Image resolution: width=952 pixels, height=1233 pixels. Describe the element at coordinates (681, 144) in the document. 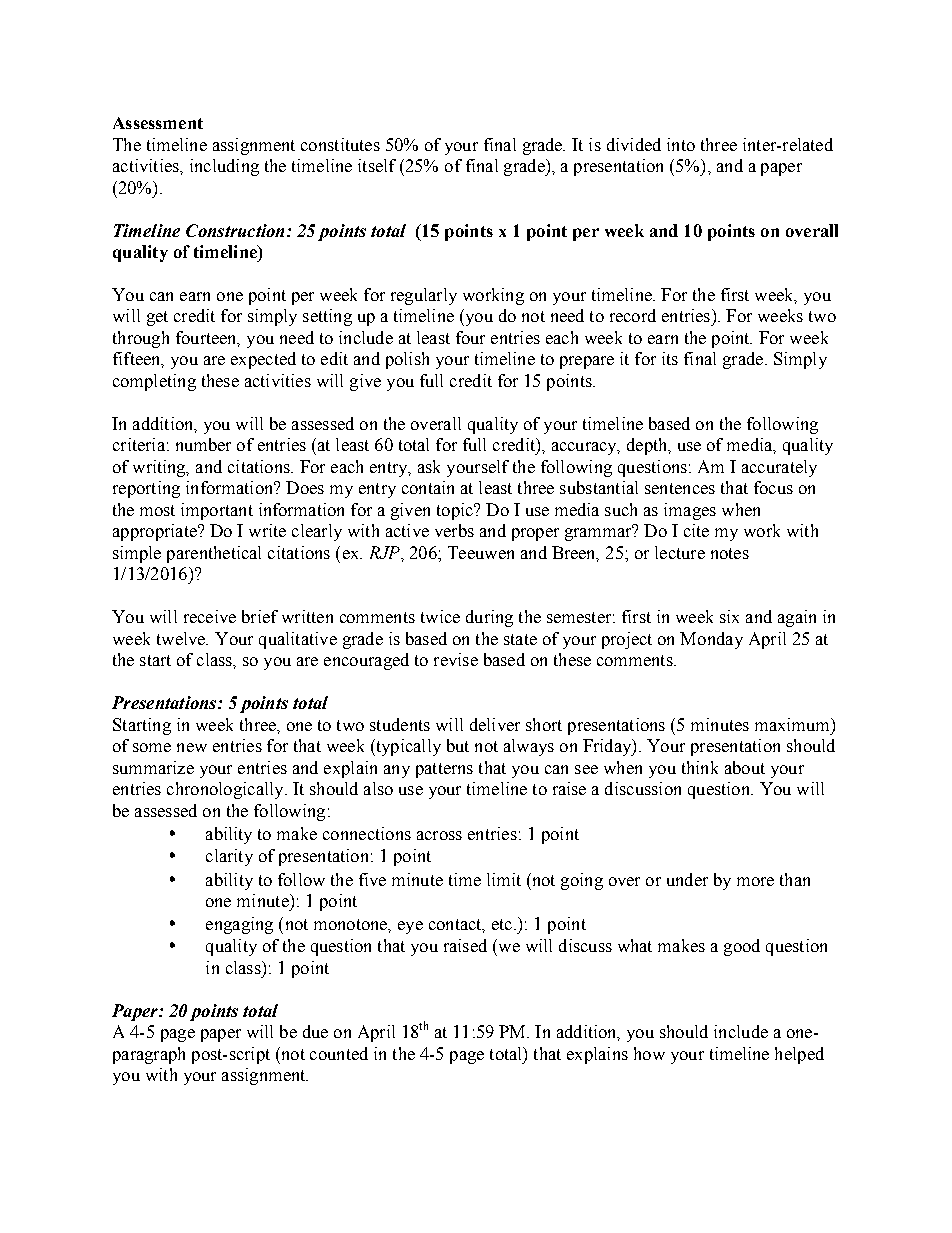

I see `into` at that location.
